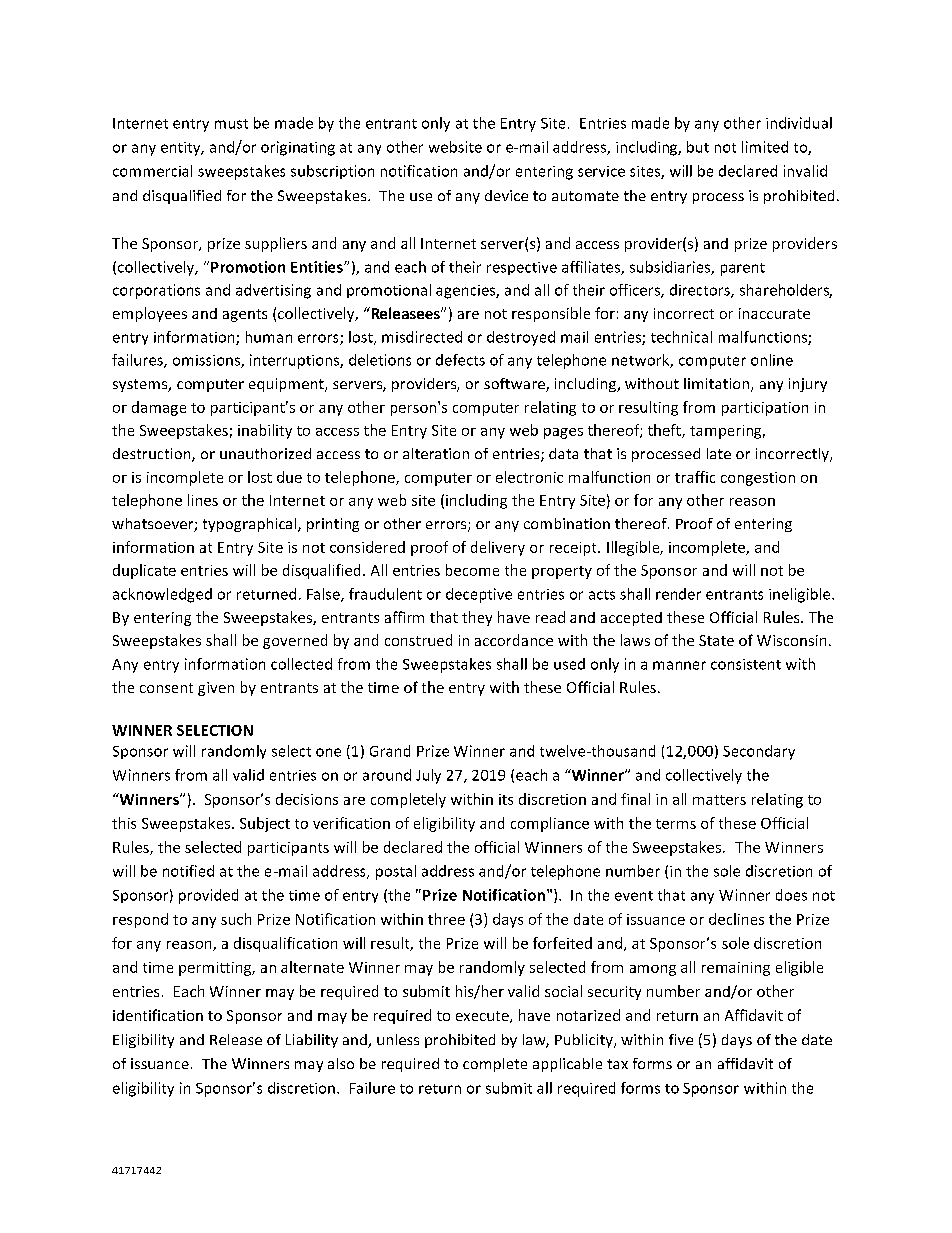 This document has width=952, height=1233. Describe the element at coordinates (162, 595) in the document. I see `acknowledged` at that location.
